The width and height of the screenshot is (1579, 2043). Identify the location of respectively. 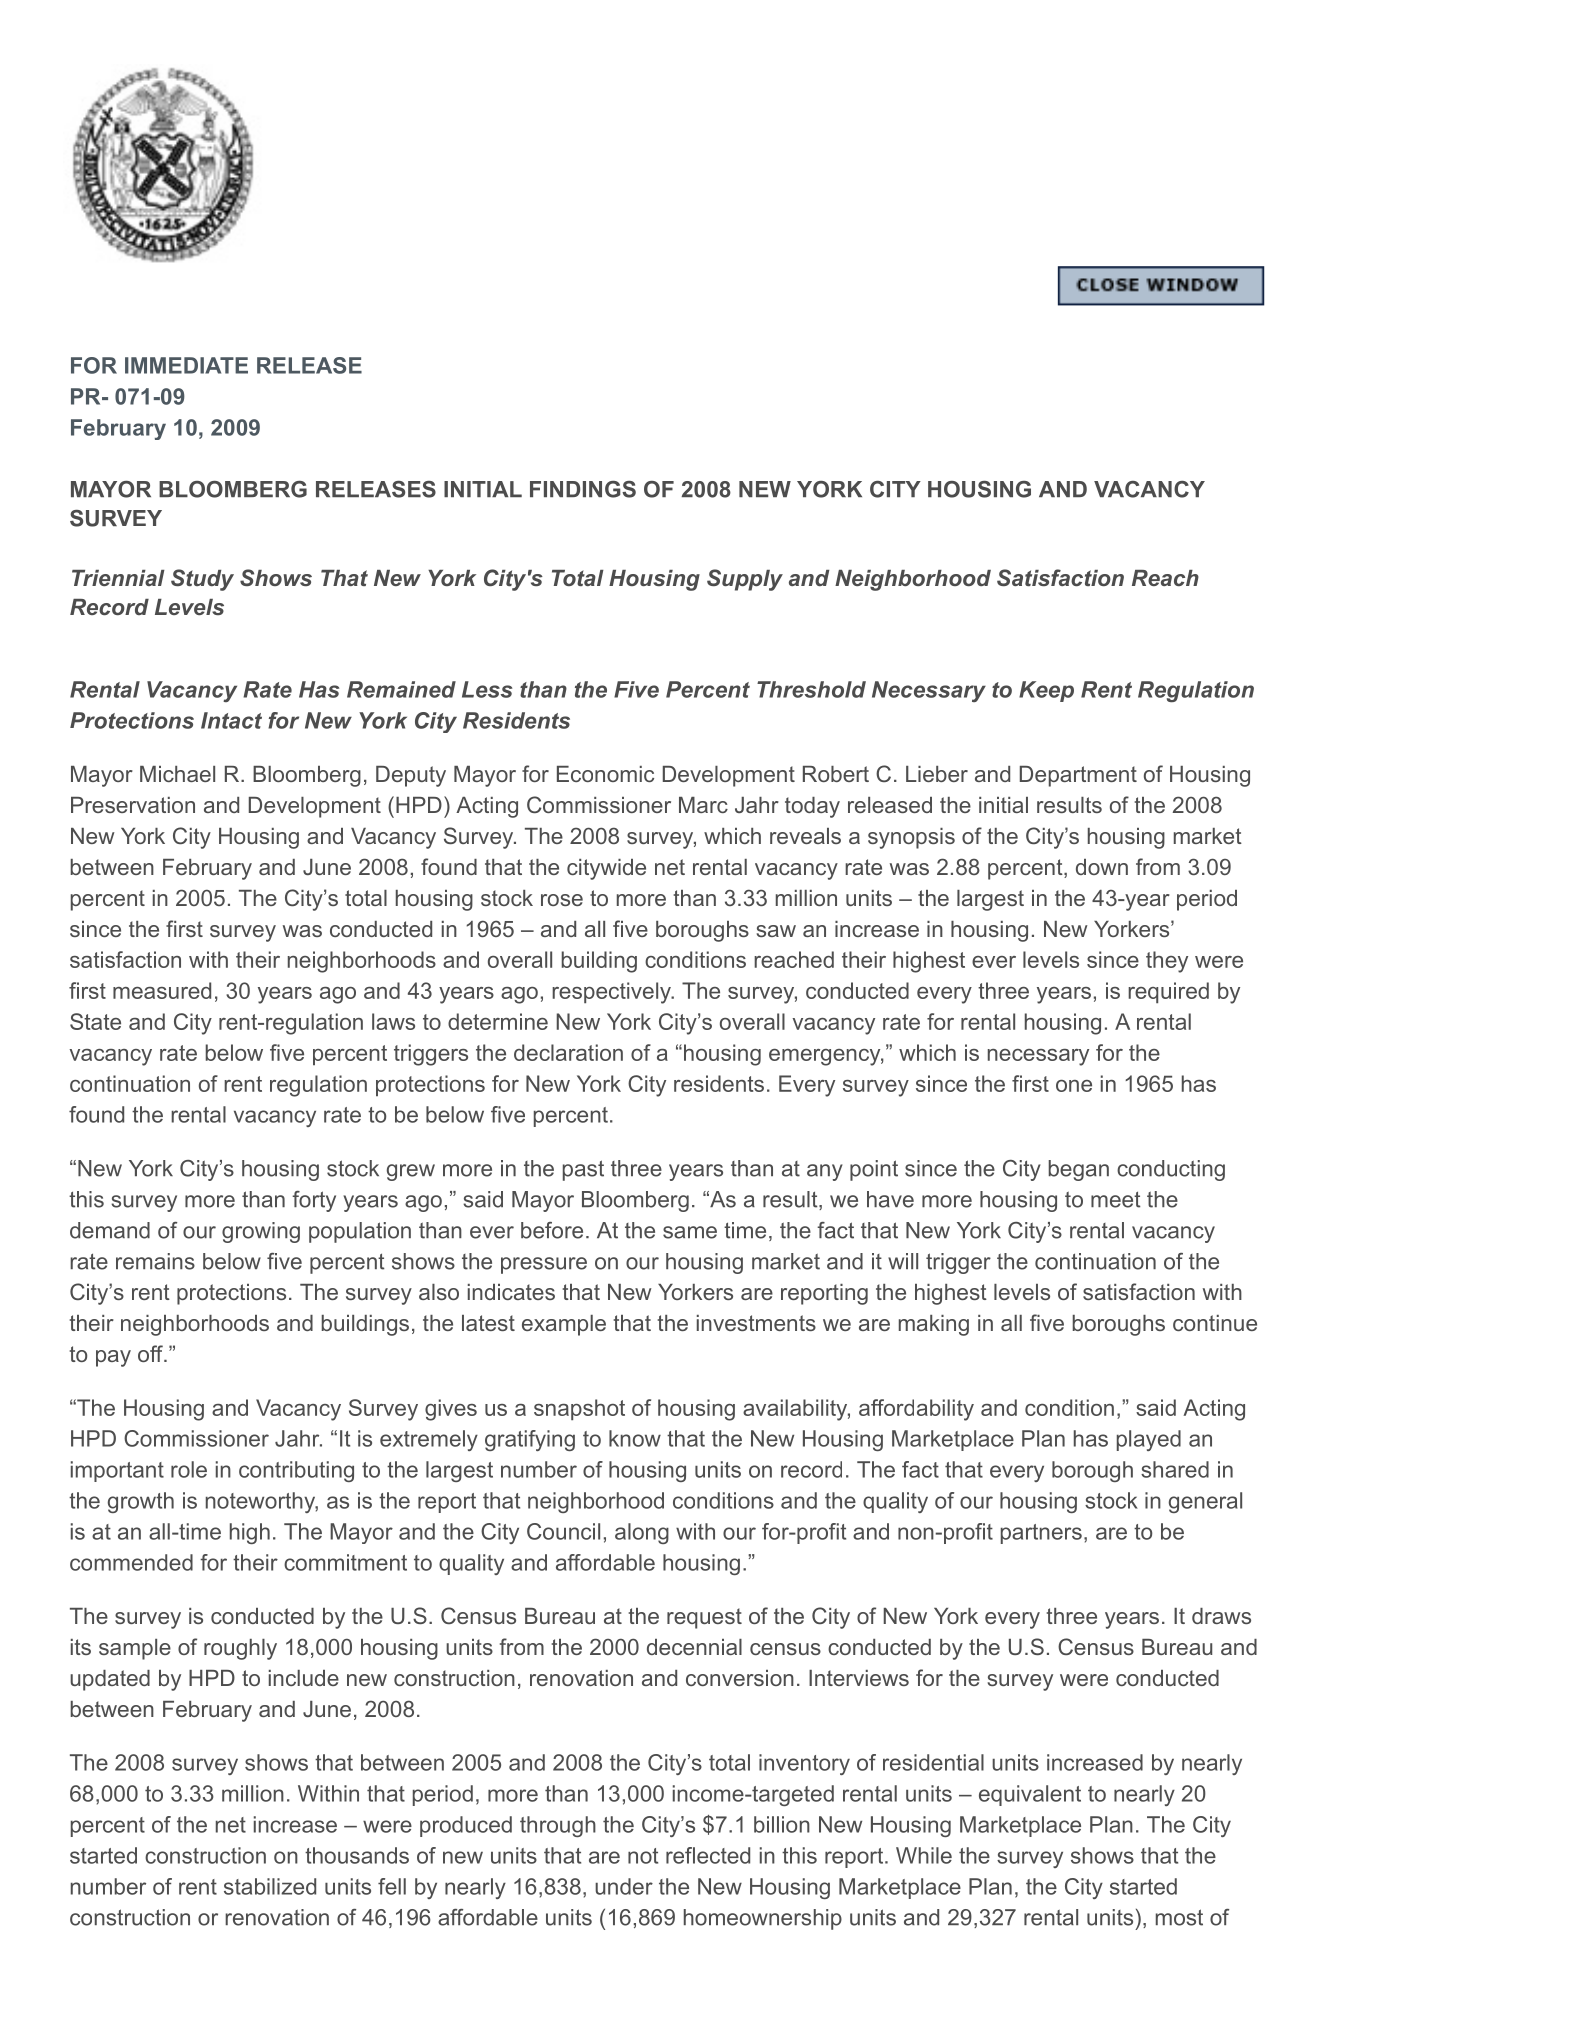
(612, 993).
